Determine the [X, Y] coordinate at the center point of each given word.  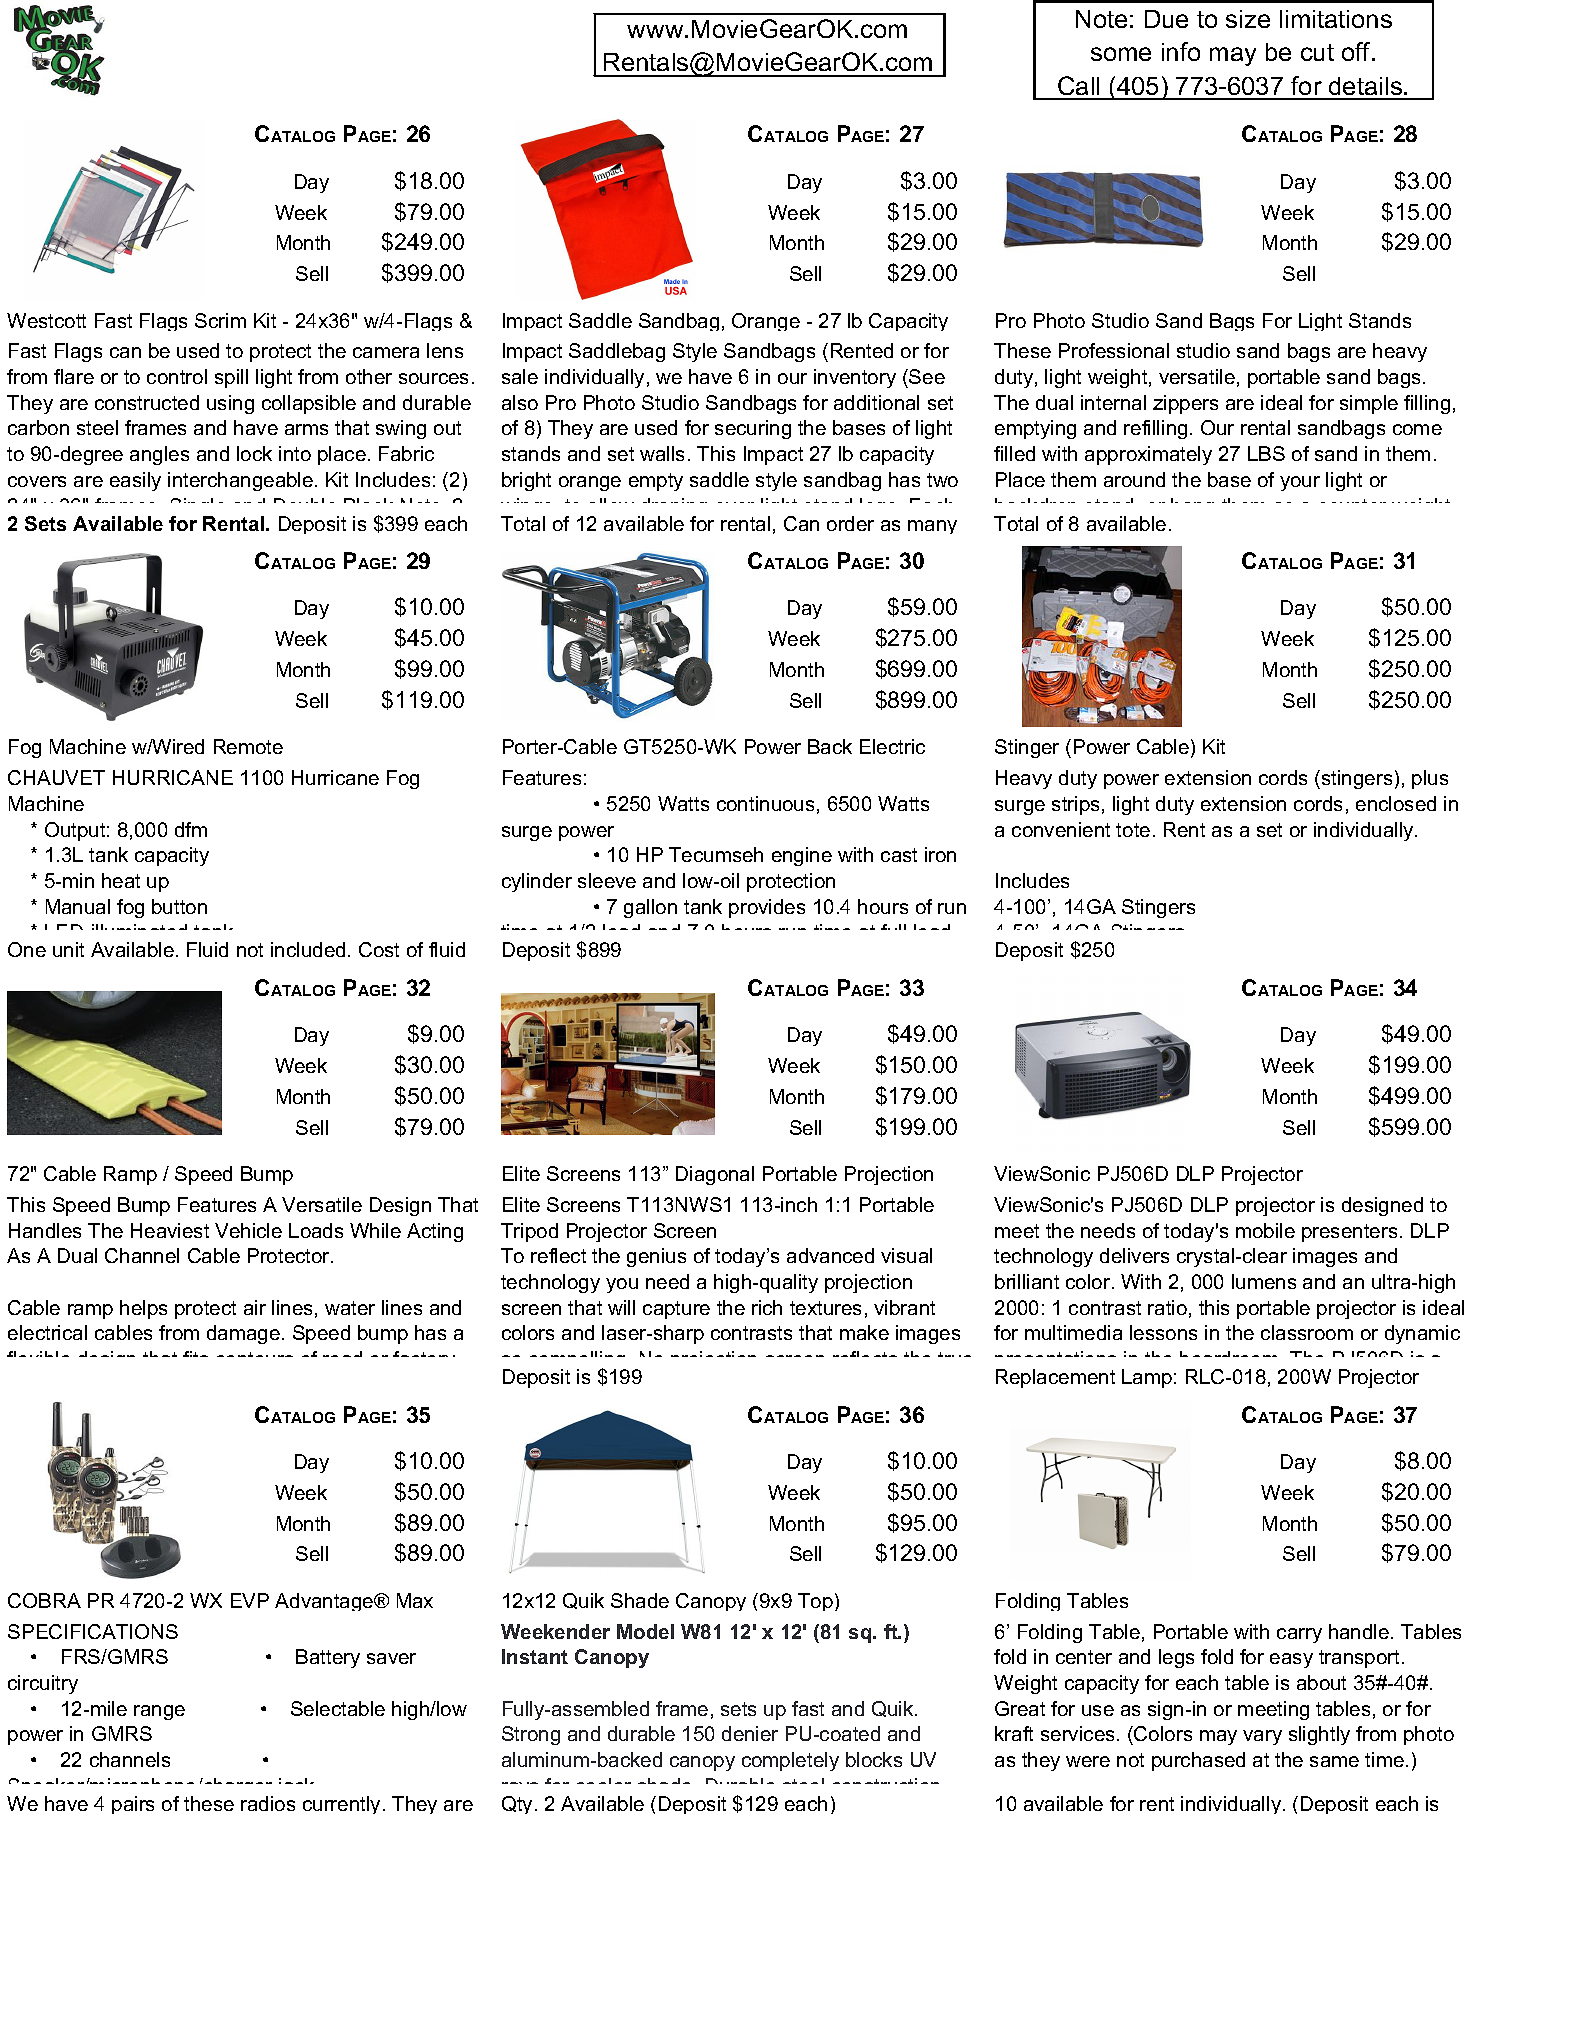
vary [1262, 1737]
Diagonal [715, 1175]
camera [386, 352]
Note [1101, 19]
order [850, 523]
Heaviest [170, 1230]
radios [268, 1803]
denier [750, 1733]
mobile [1265, 1230]
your [1300, 483]
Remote [248, 746]
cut [1317, 52]
